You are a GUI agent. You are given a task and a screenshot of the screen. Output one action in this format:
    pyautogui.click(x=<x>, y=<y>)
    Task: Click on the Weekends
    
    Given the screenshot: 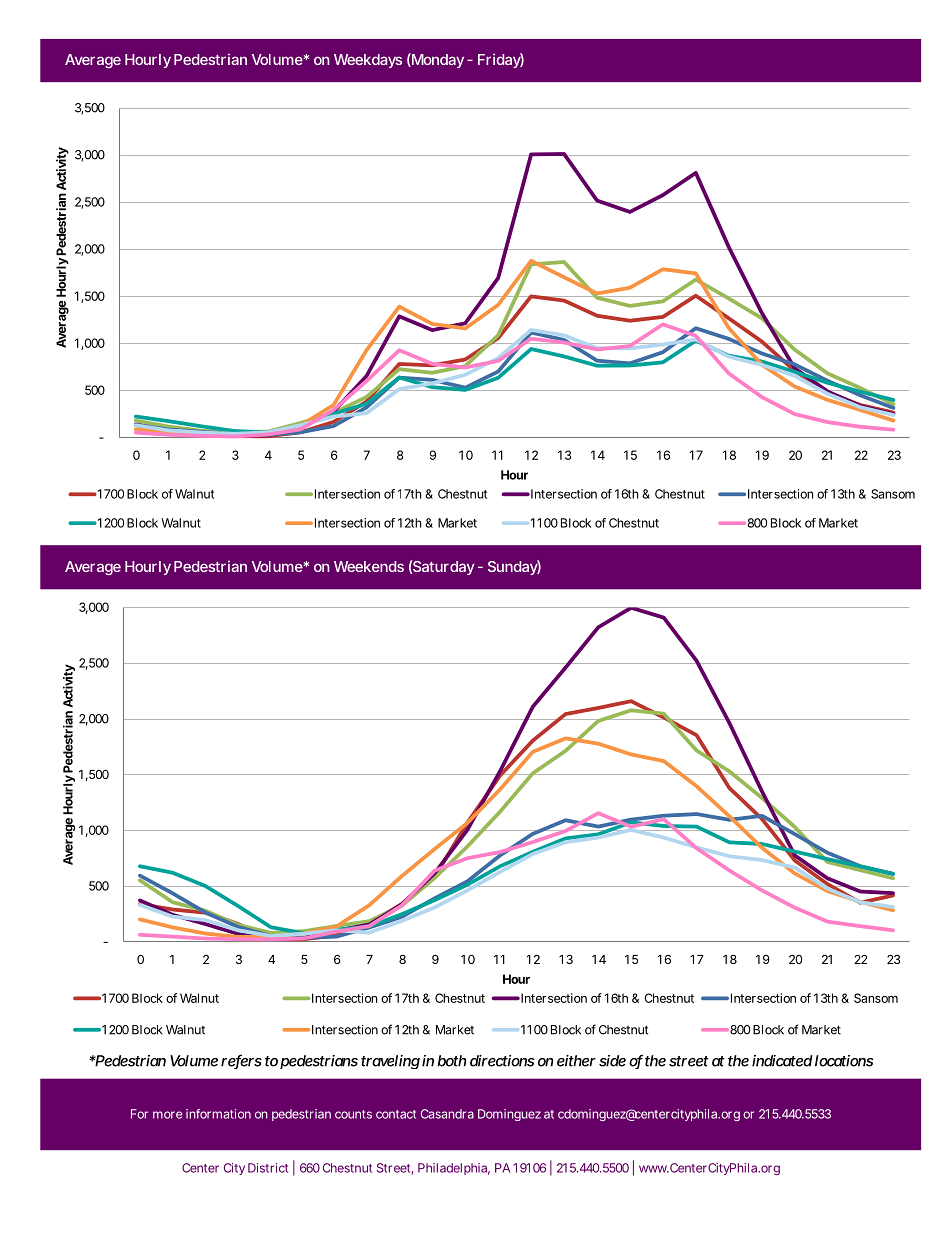 What is the action you would take?
    pyautogui.click(x=369, y=566)
